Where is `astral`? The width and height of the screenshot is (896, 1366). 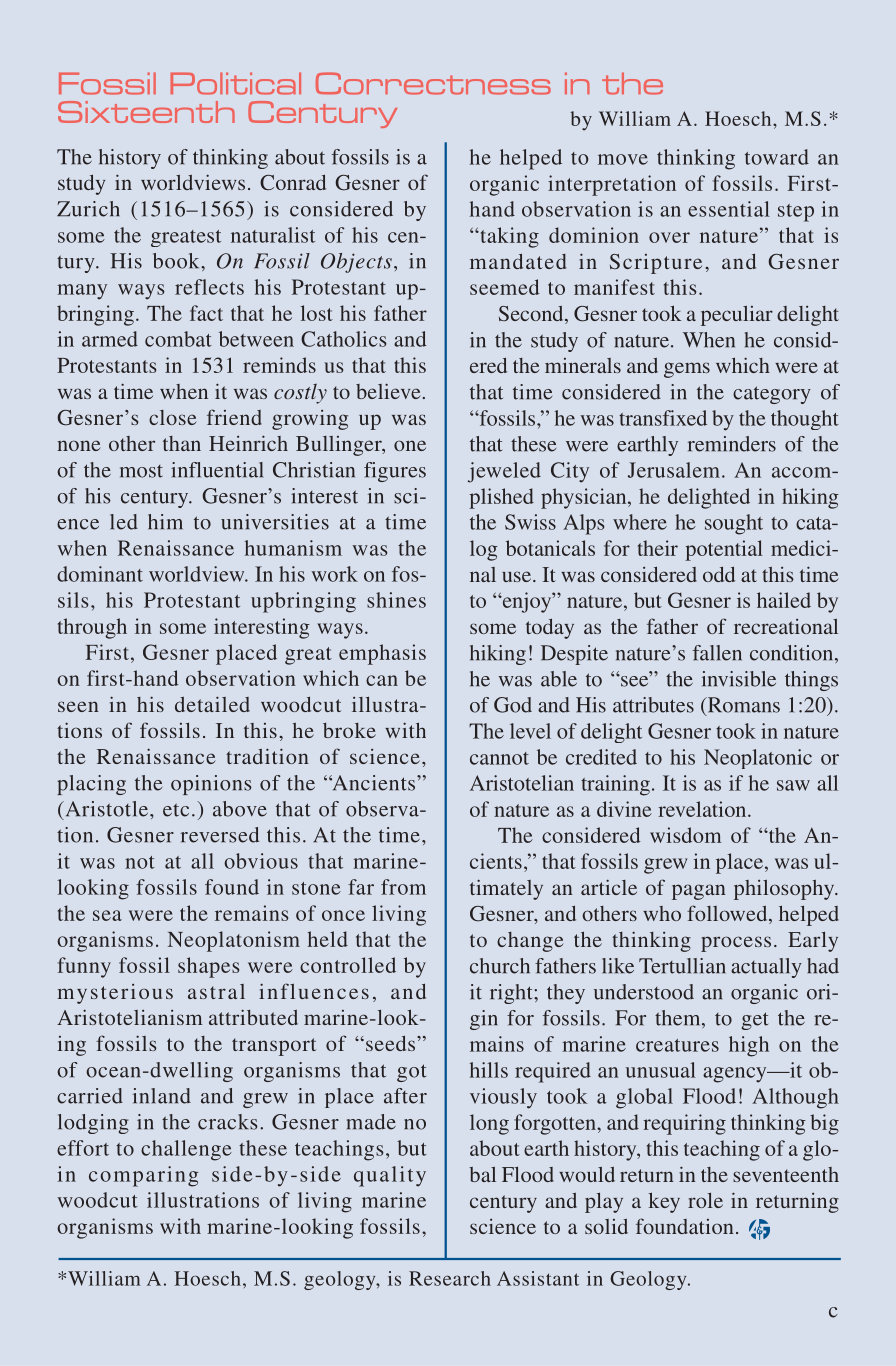
astral is located at coordinates (216, 991).
